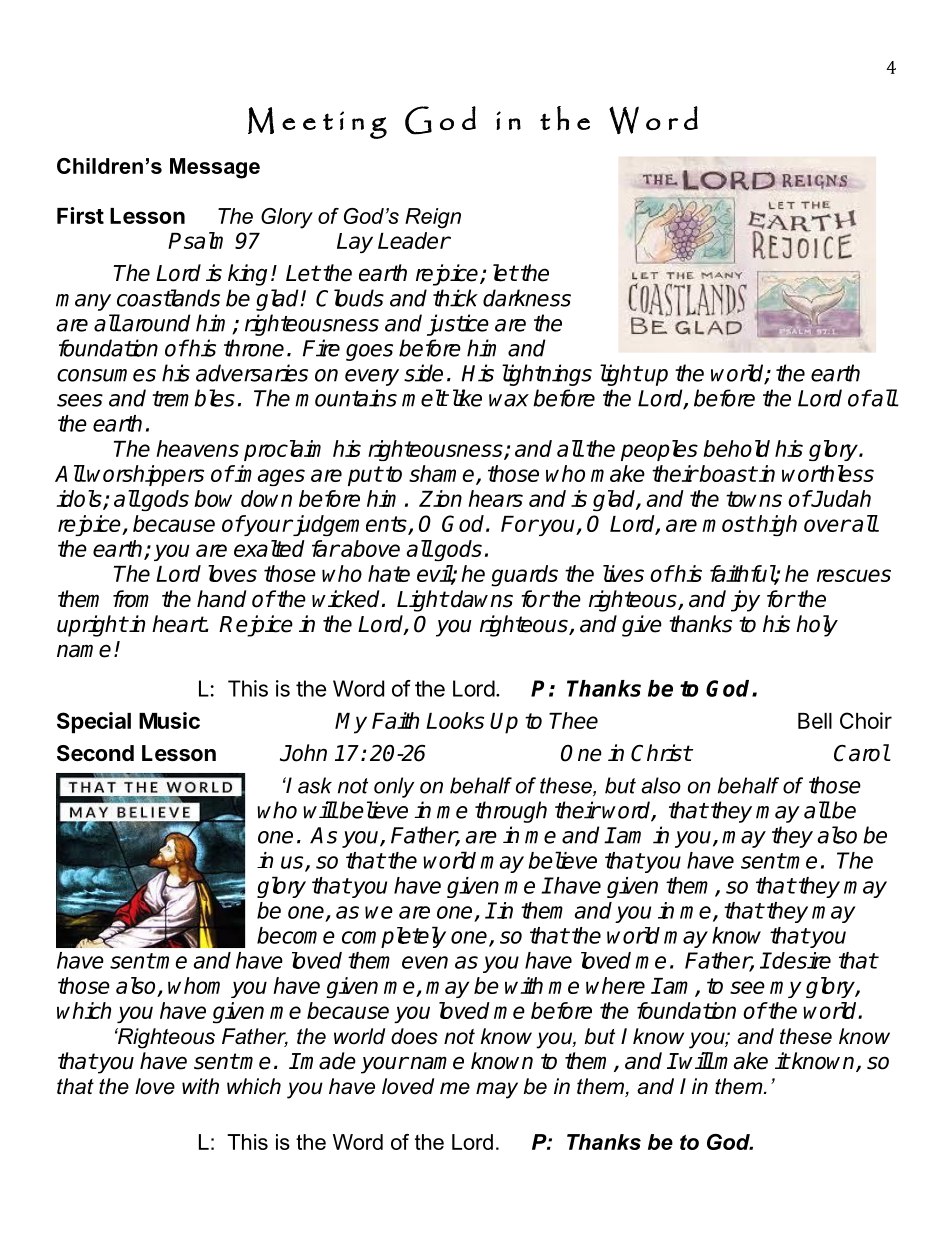 The image size is (952, 1233). Describe the element at coordinates (433, 218) in the image. I see `Reign` at that location.
